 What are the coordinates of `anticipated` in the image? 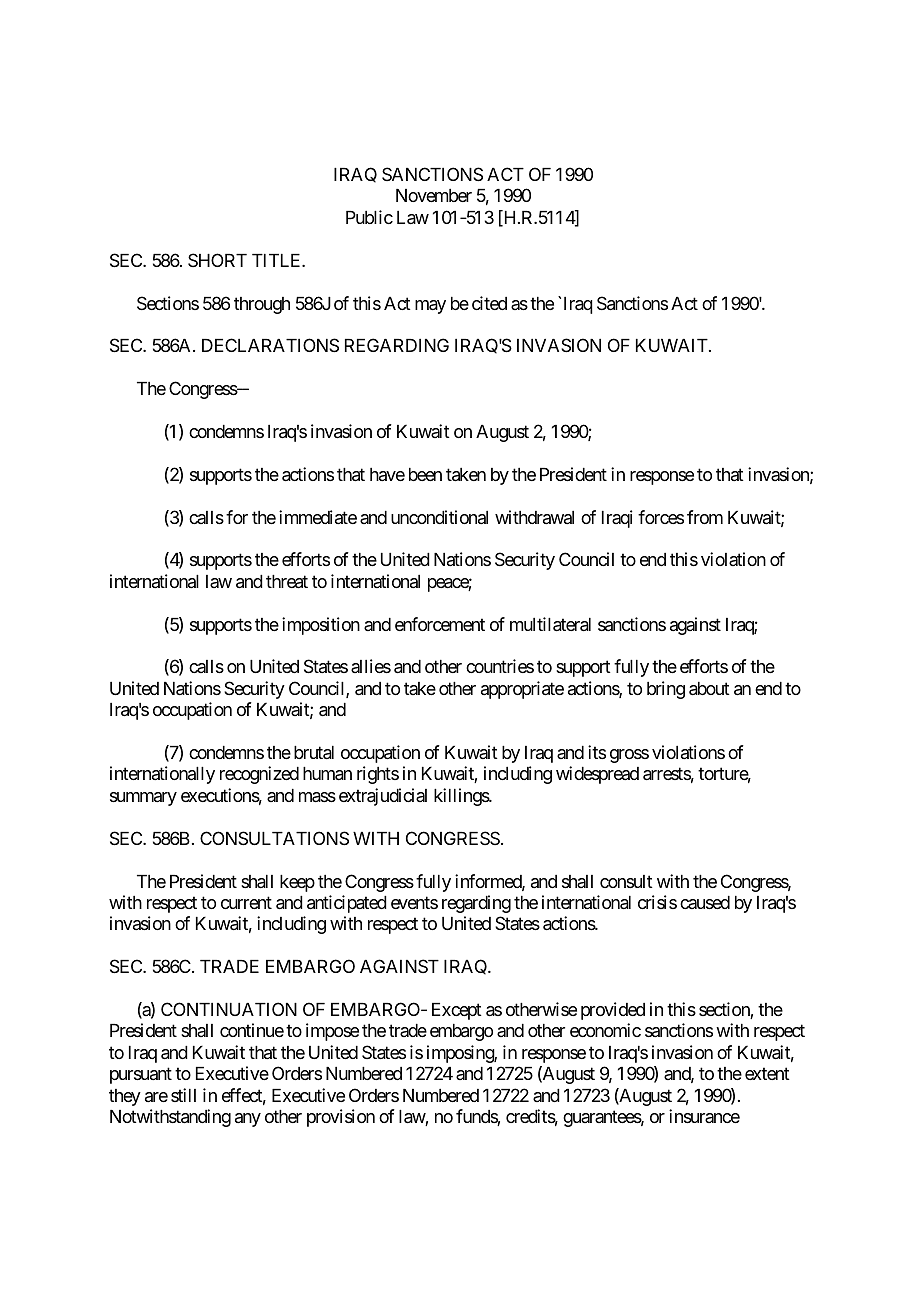 It's located at (347, 904).
